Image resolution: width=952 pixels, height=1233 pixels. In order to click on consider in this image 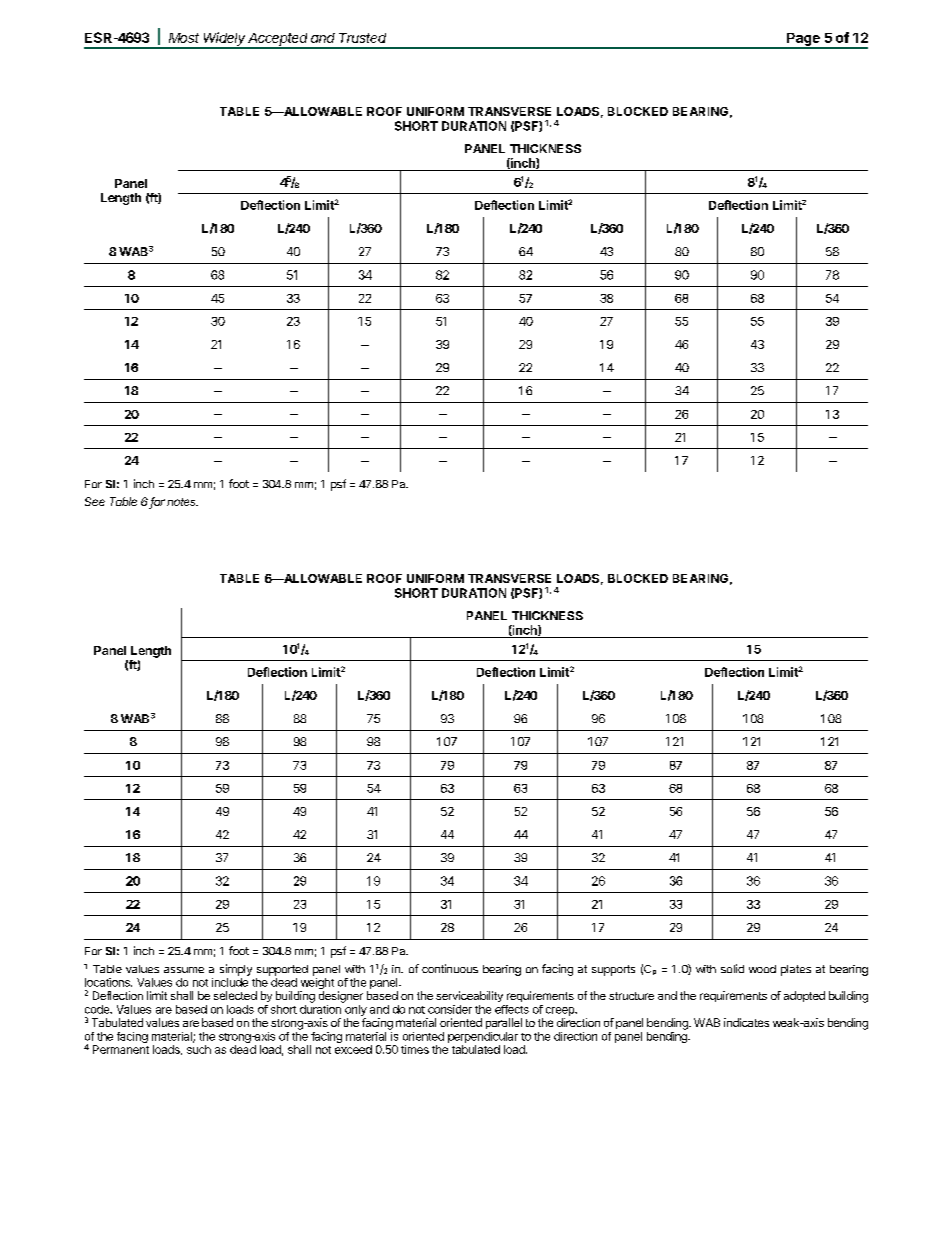, I will do `click(450, 1009)`.
